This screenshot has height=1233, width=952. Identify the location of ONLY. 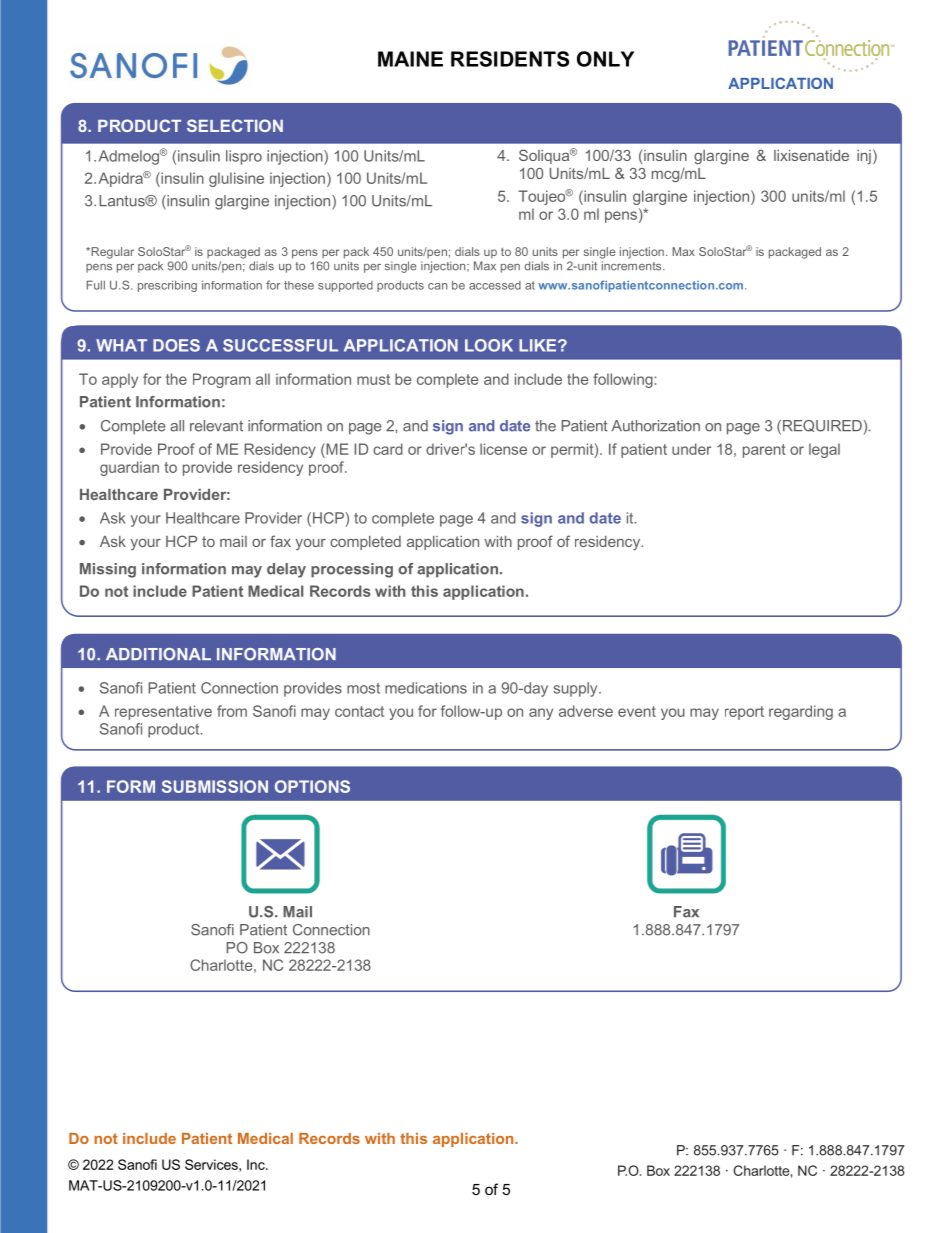
(605, 59).
